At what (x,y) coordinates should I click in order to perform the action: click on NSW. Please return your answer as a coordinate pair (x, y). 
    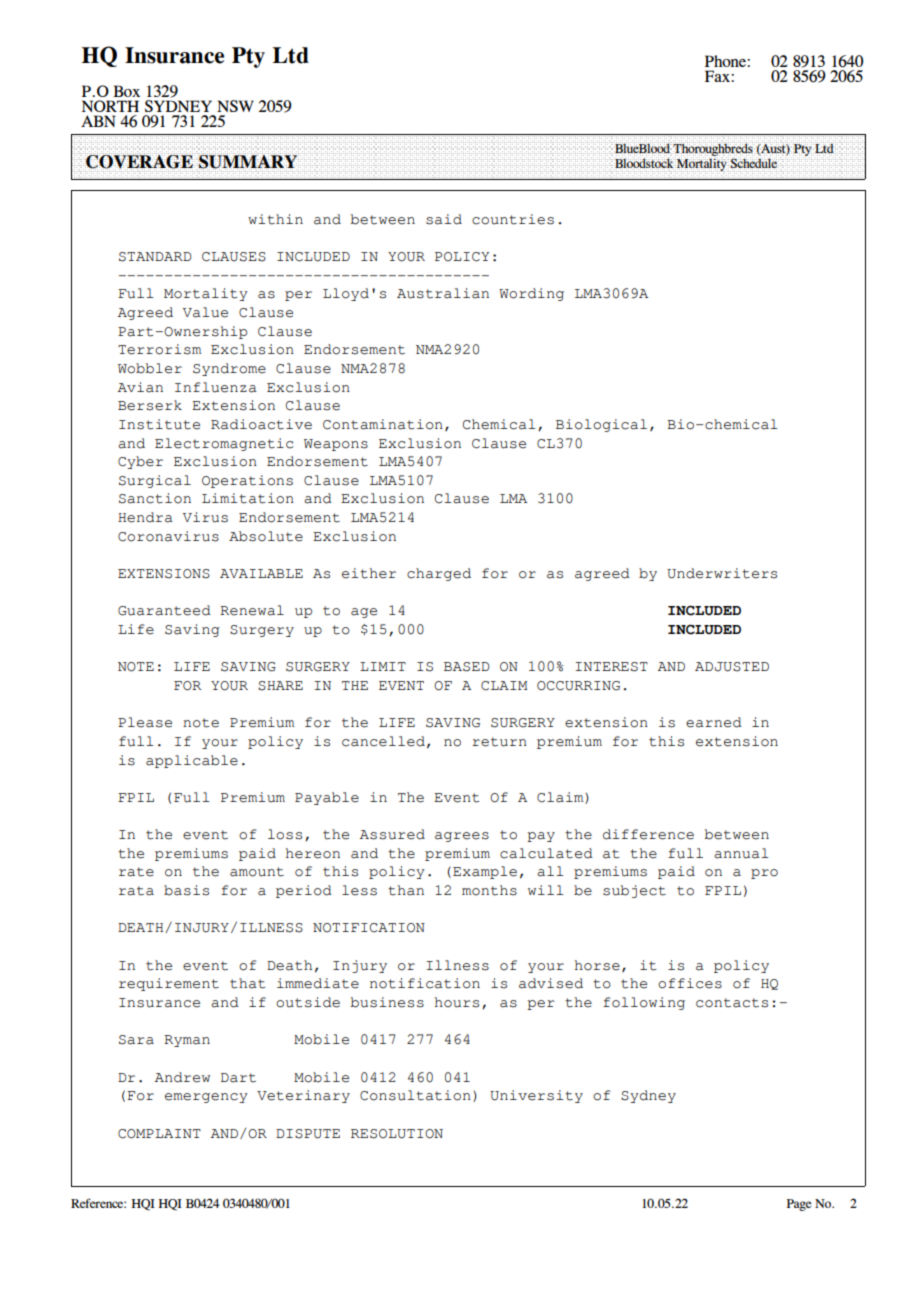
    Looking at the image, I should click on (235, 106).
